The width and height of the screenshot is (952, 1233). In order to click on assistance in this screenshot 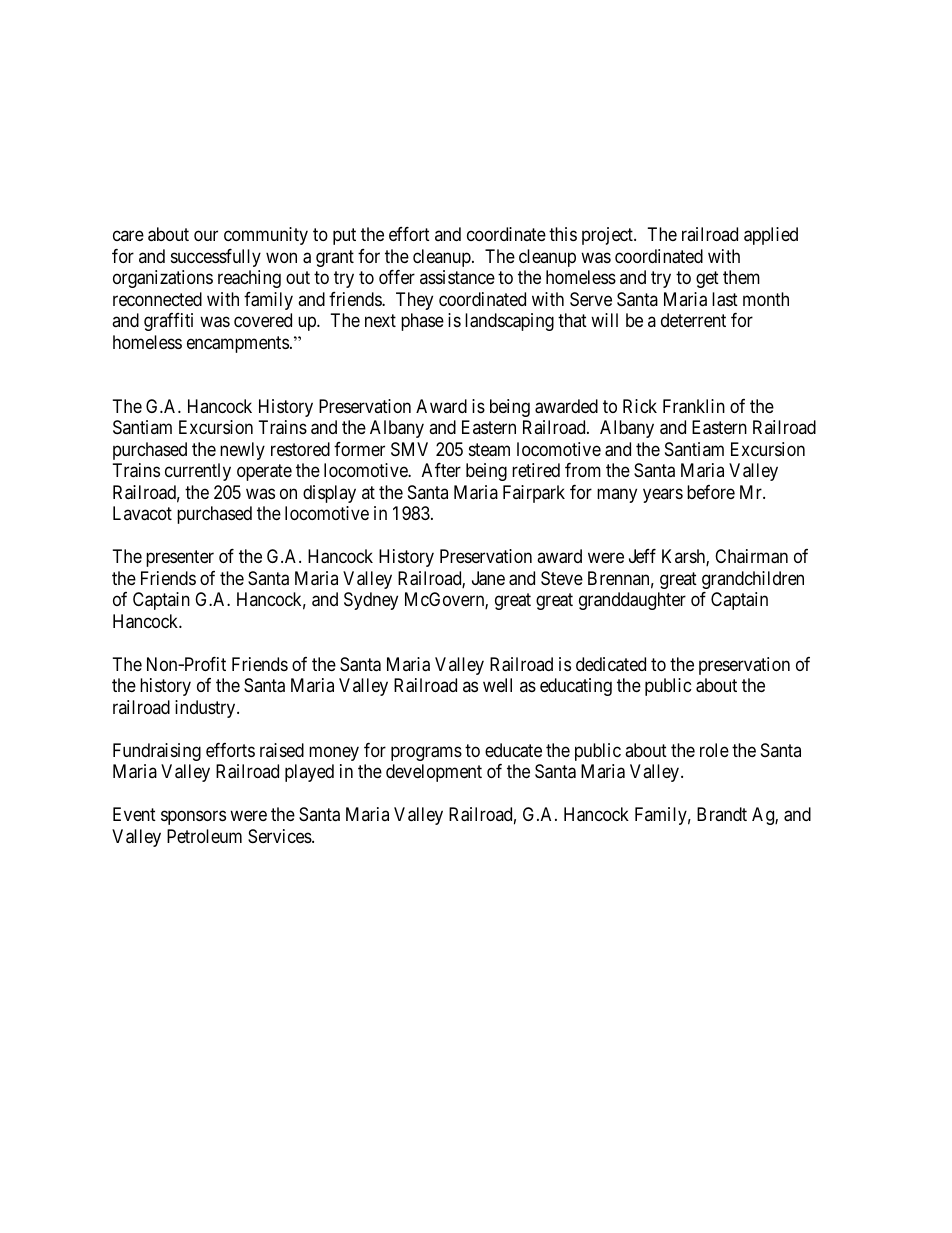, I will do `click(457, 277)`.
